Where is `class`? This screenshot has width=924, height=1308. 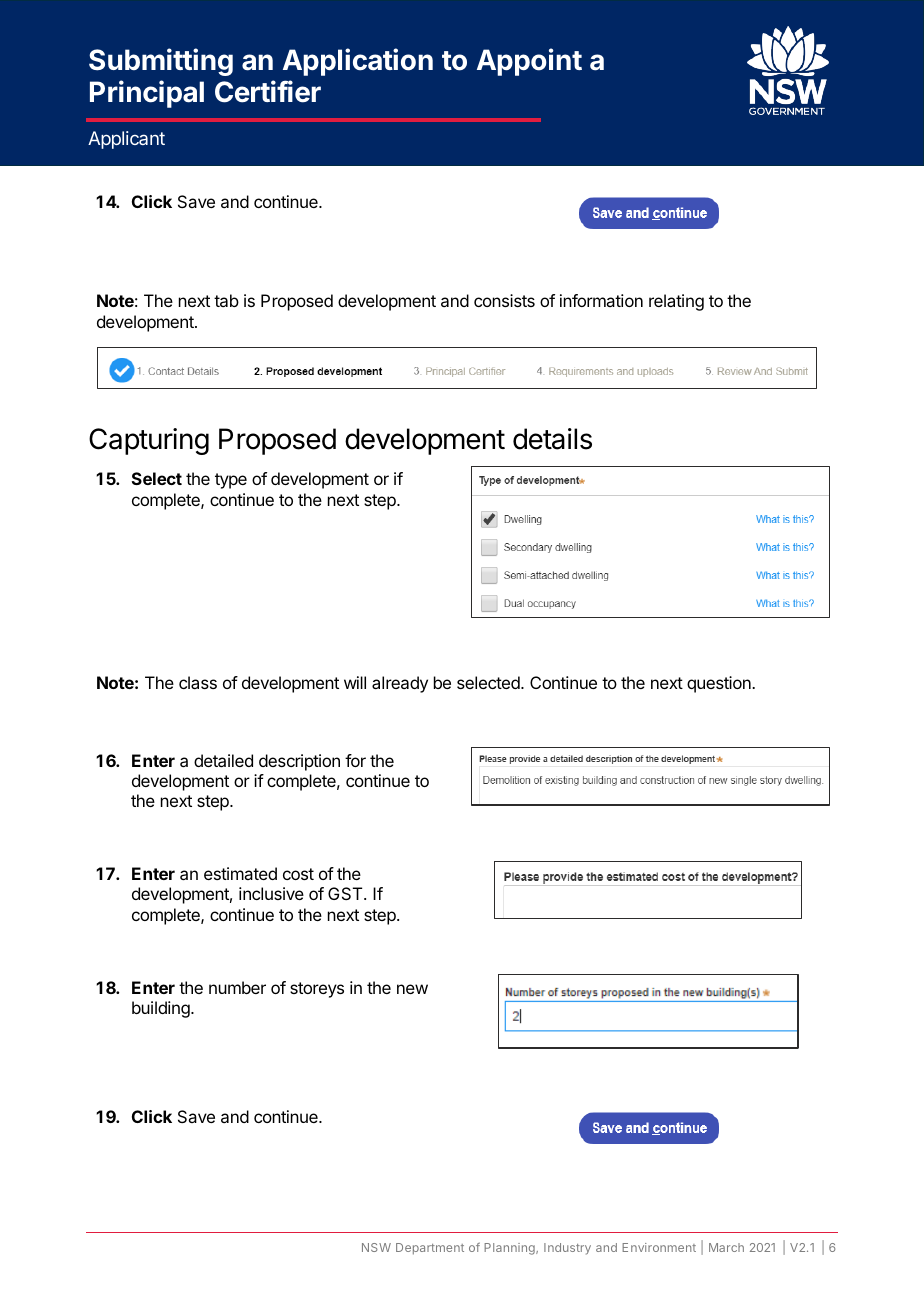
class is located at coordinates (198, 682).
